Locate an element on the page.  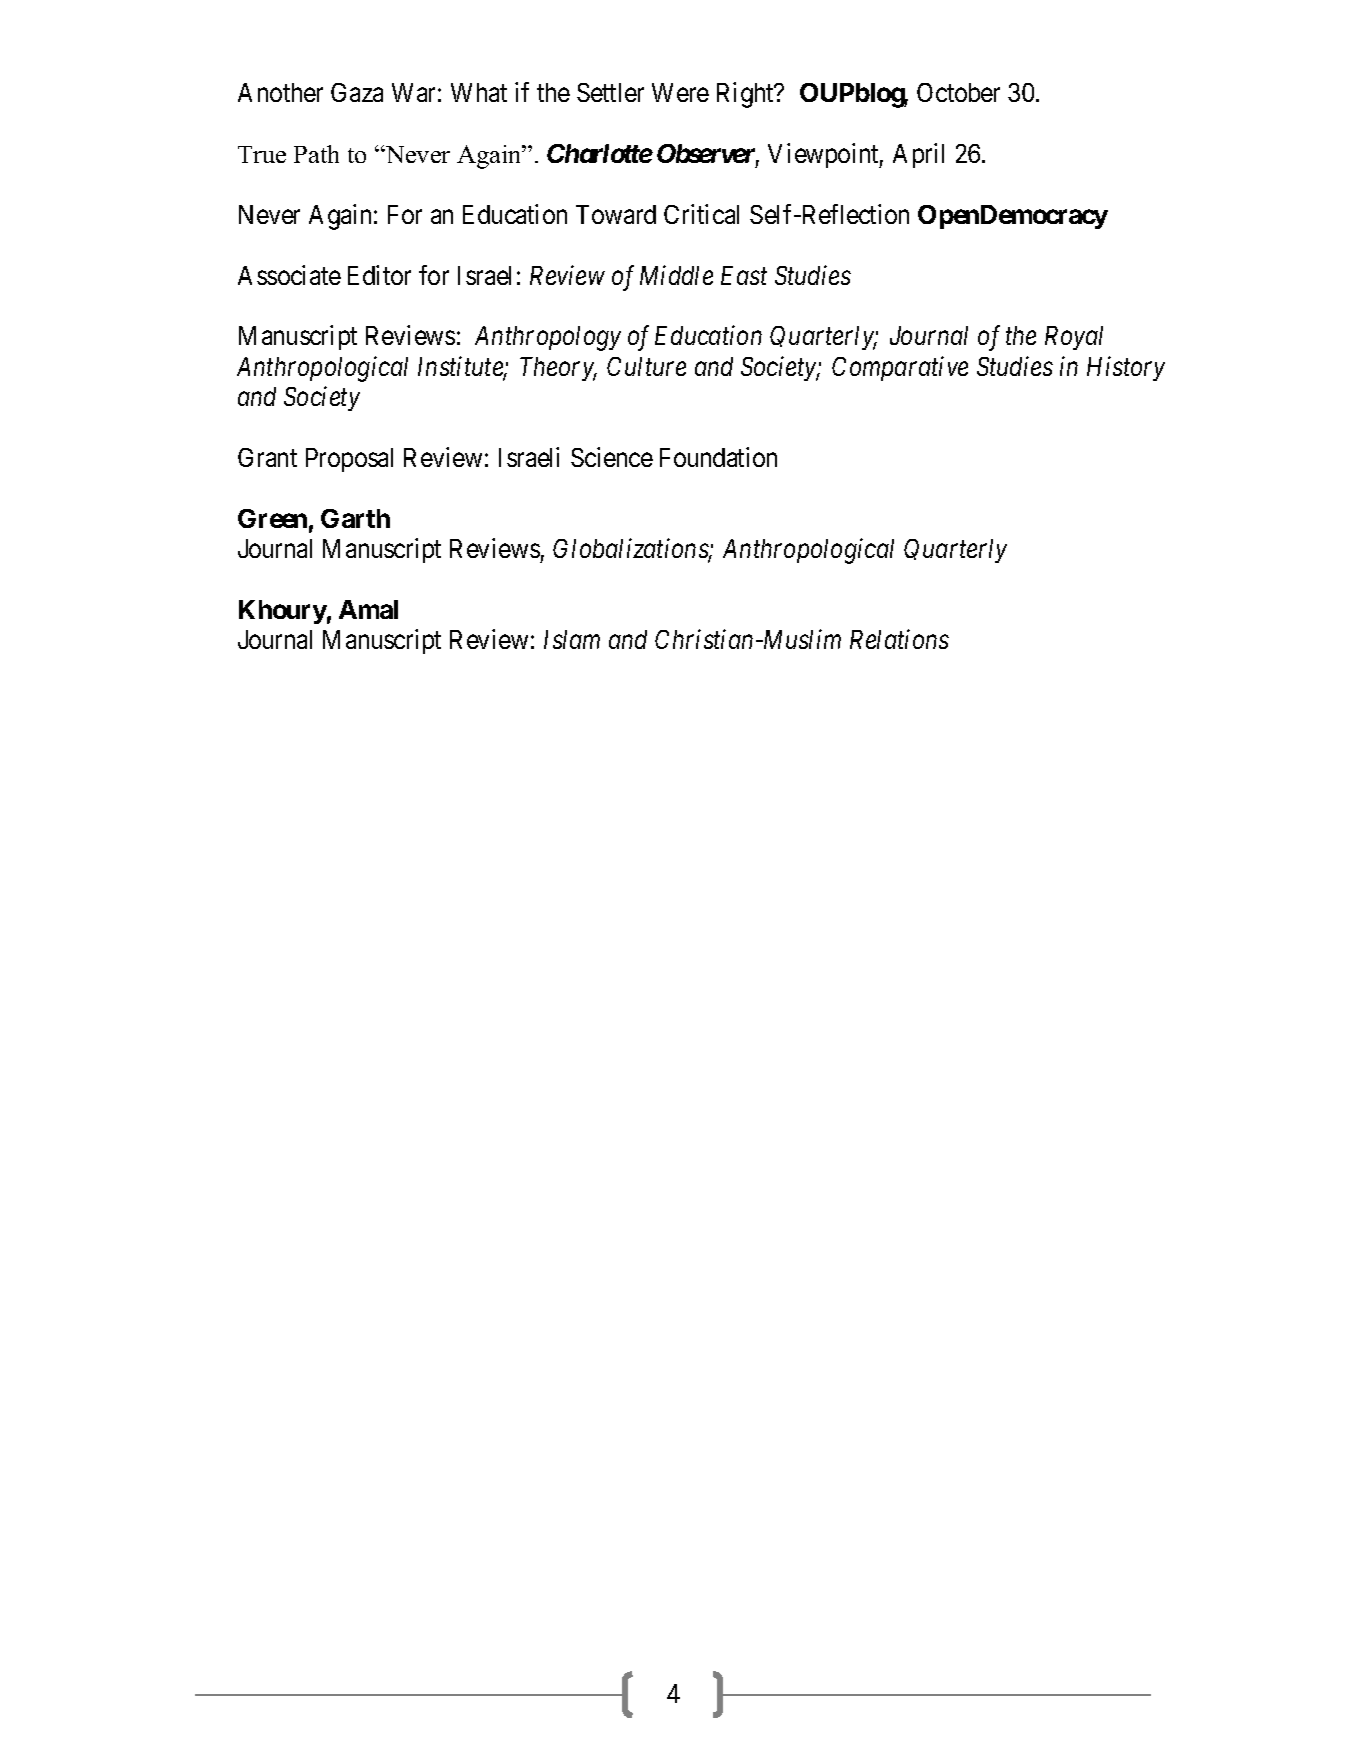
Gaza is located at coordinates (357, 92).
